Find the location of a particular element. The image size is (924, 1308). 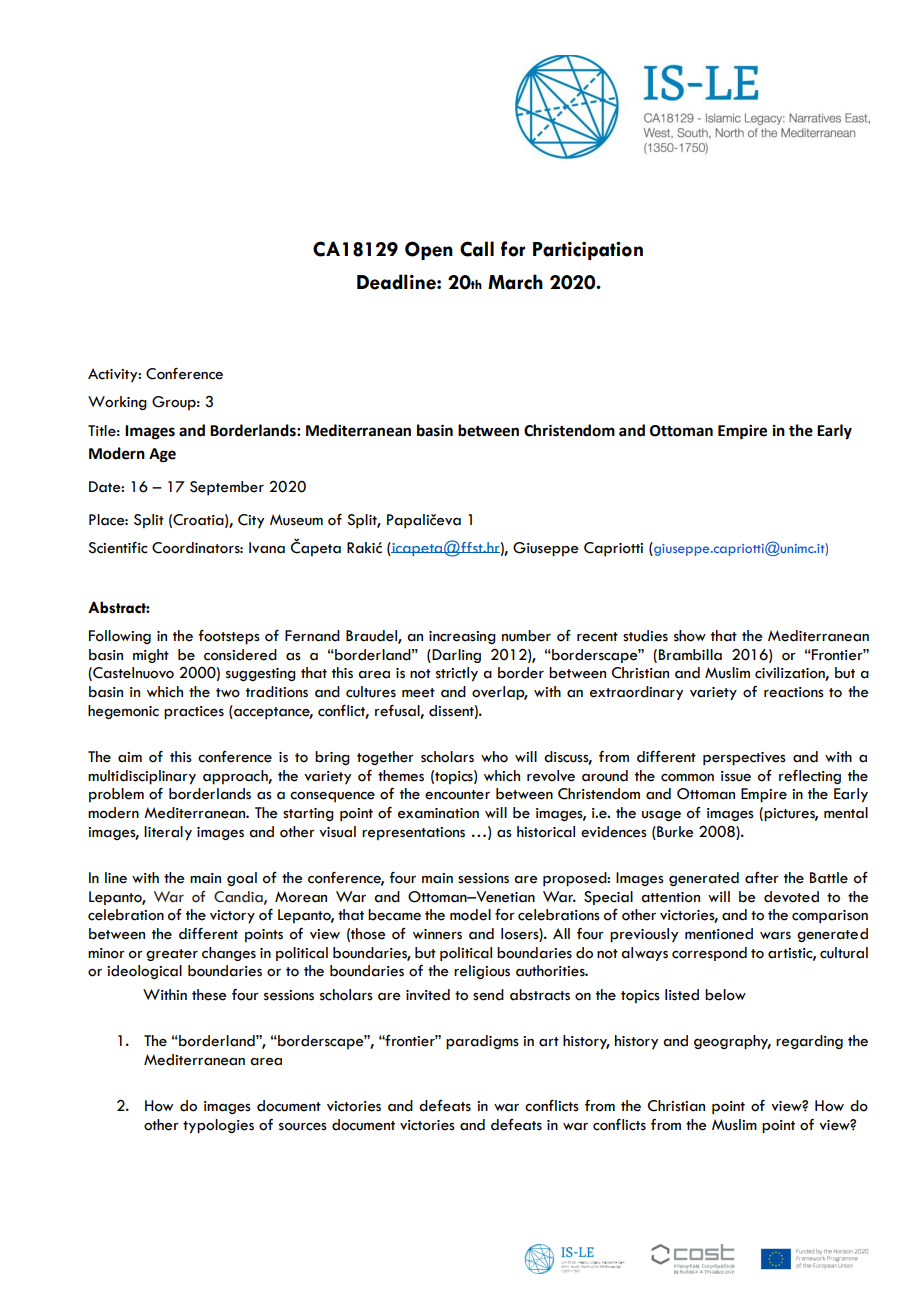

model is located at coordinates (470, 915).
